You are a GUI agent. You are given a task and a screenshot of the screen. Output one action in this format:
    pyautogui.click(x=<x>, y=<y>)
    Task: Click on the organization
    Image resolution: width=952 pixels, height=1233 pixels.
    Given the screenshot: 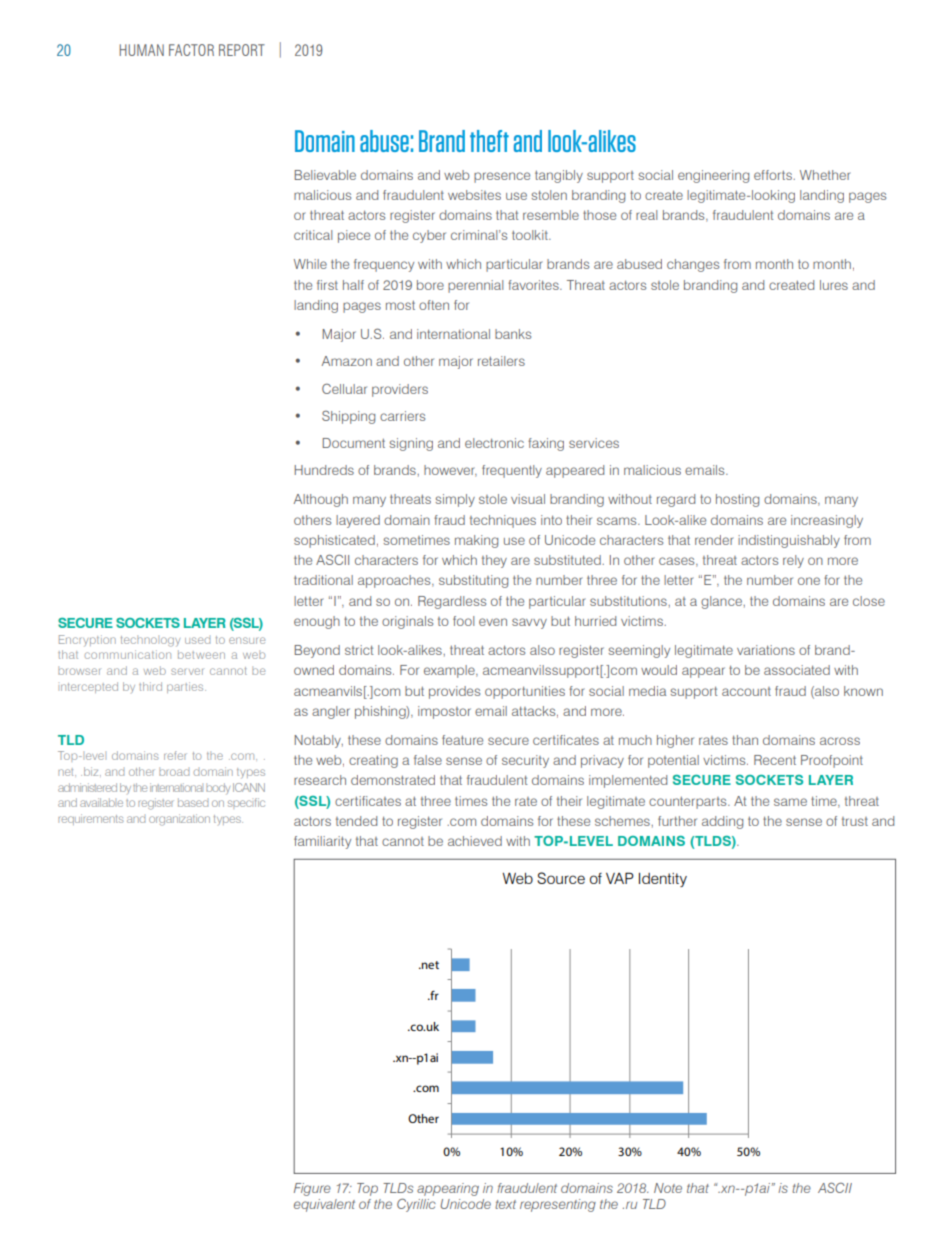 What is the action you would take?
    pyautogui.click(x=179, y=820)
